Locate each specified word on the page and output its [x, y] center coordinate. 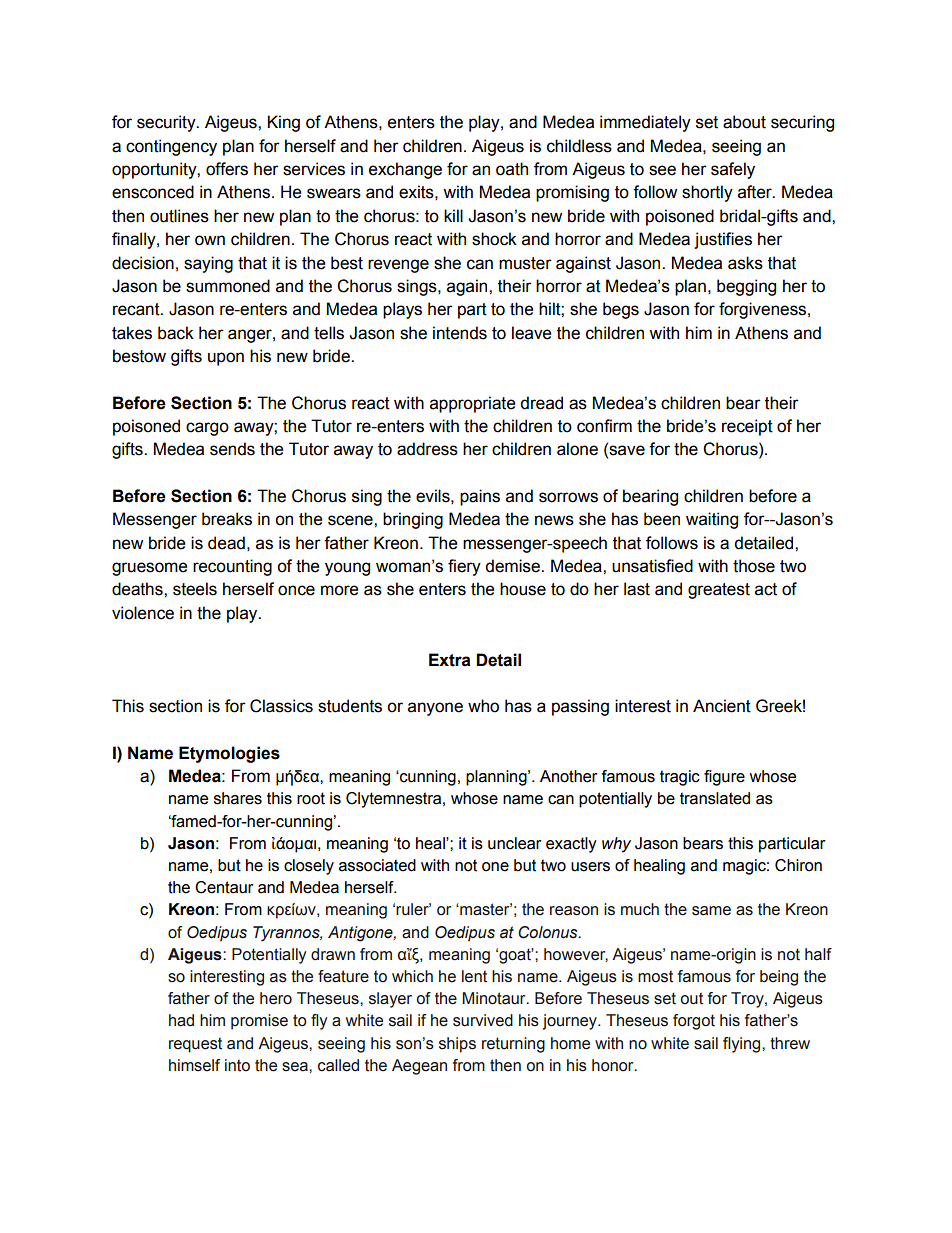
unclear [515, 843]
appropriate [472, 404]
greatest [719, 591]
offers [227, 169]
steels [195, 589]
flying [743, 1045]
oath [512, 169]
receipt [747, 427]
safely [733, 170]
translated [715, 798]
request [195, 1045]
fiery [464, 567]
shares [238, 798]
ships [457, 1045]
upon [226, 359]
